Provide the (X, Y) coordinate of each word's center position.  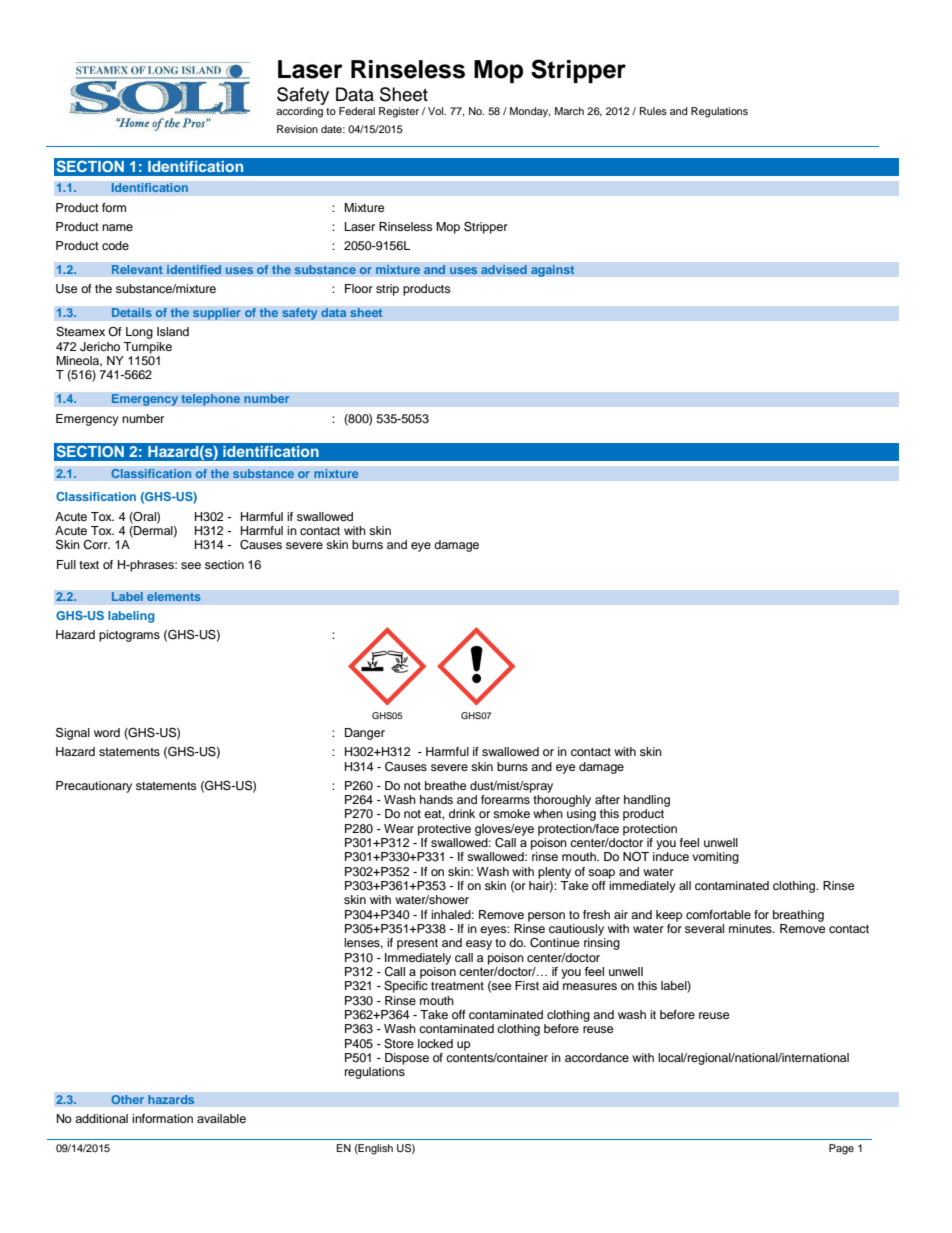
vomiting (715, 858)
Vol (437, 111)
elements (174, 597)
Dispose (407, 1059)
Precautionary (94, 787)
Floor (359, 288)
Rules (653, 111)
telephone (211, 400)
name (117, 227)
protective (444, 830)
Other (127, 1100)
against (553, 271)
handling (647, 801)
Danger (365, 734)
